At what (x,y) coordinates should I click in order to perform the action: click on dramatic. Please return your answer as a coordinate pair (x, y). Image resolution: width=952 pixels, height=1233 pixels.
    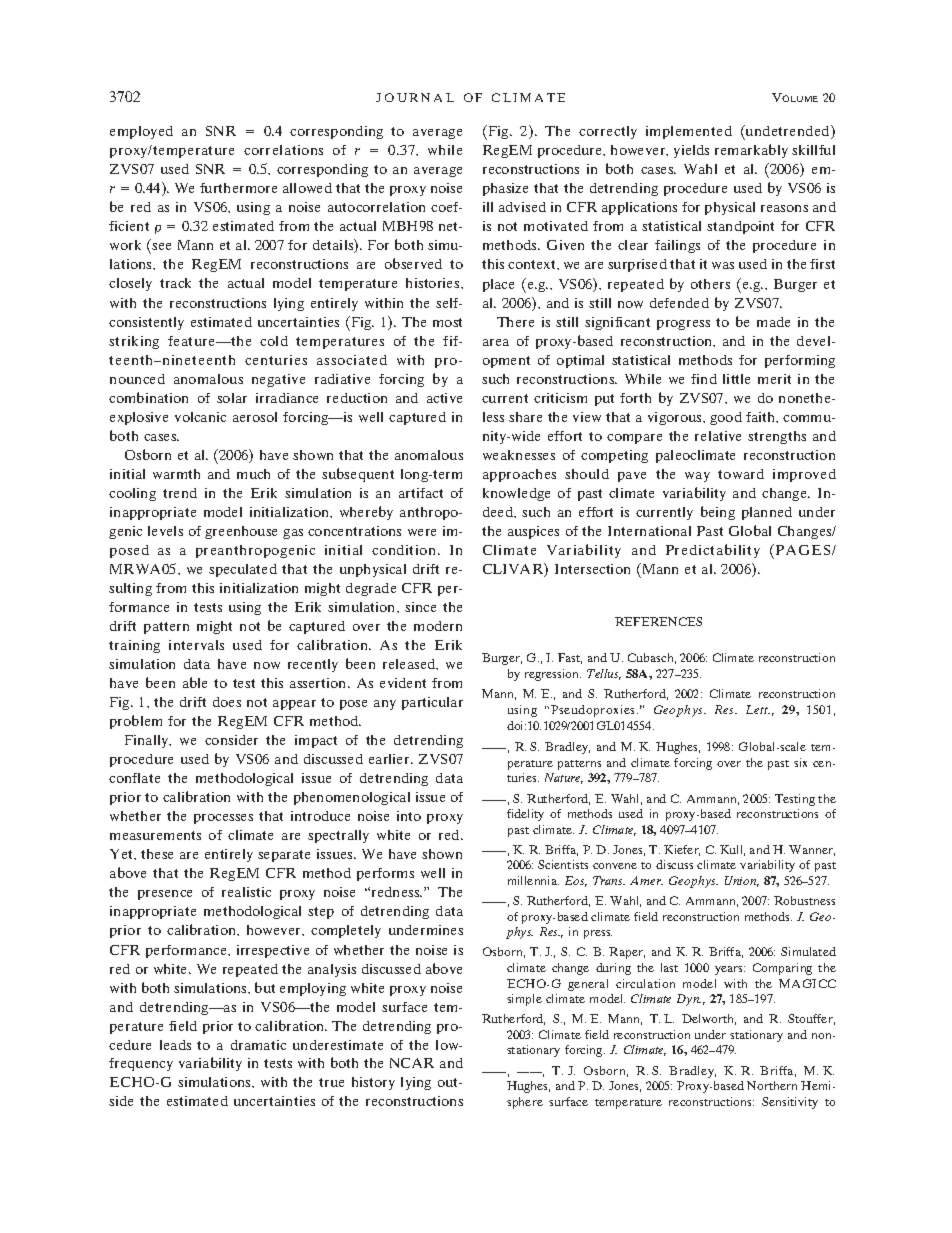
    Looking at the image, I should click on (258, 1045).
